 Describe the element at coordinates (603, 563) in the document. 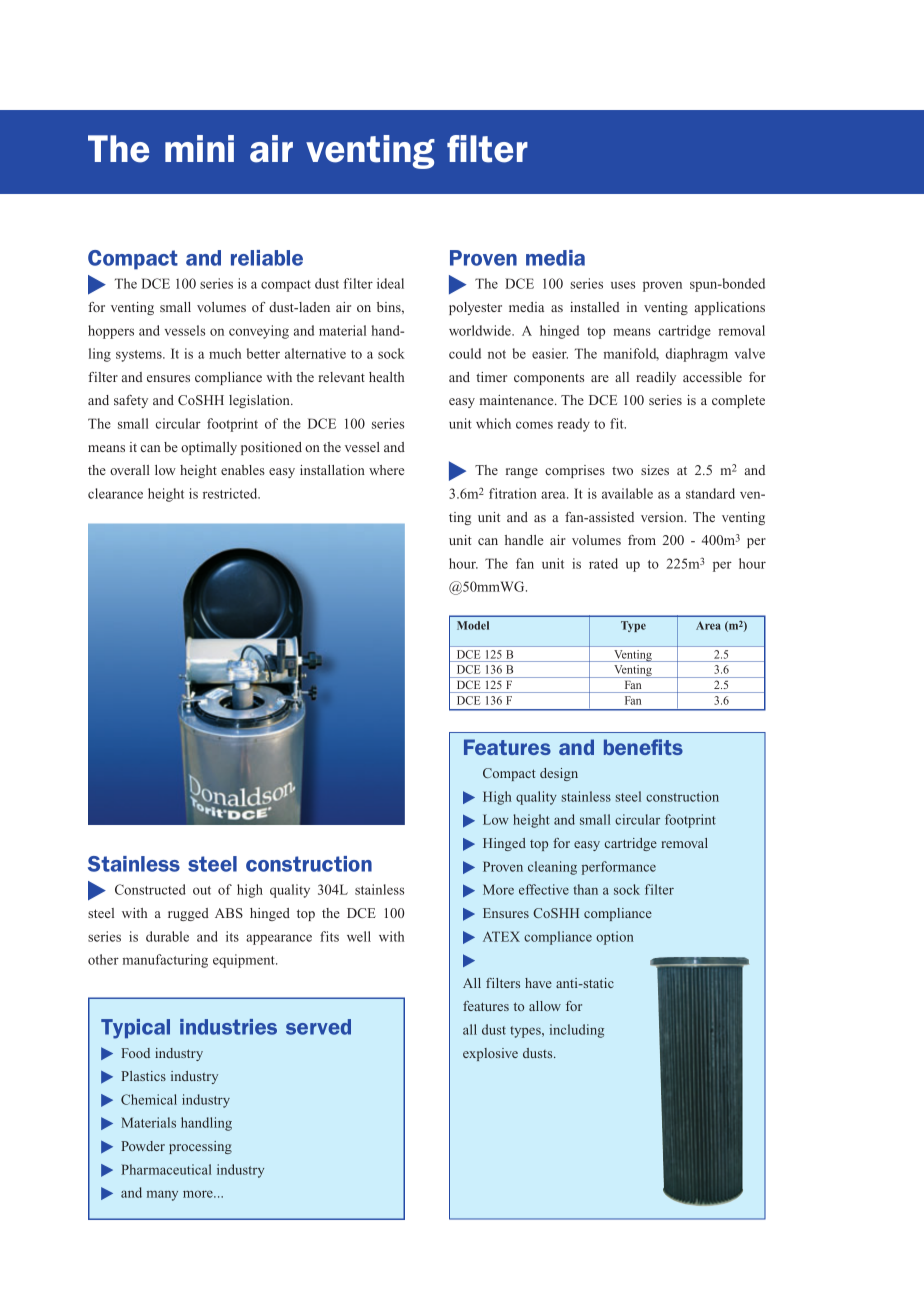

I see `rated` at that location.
